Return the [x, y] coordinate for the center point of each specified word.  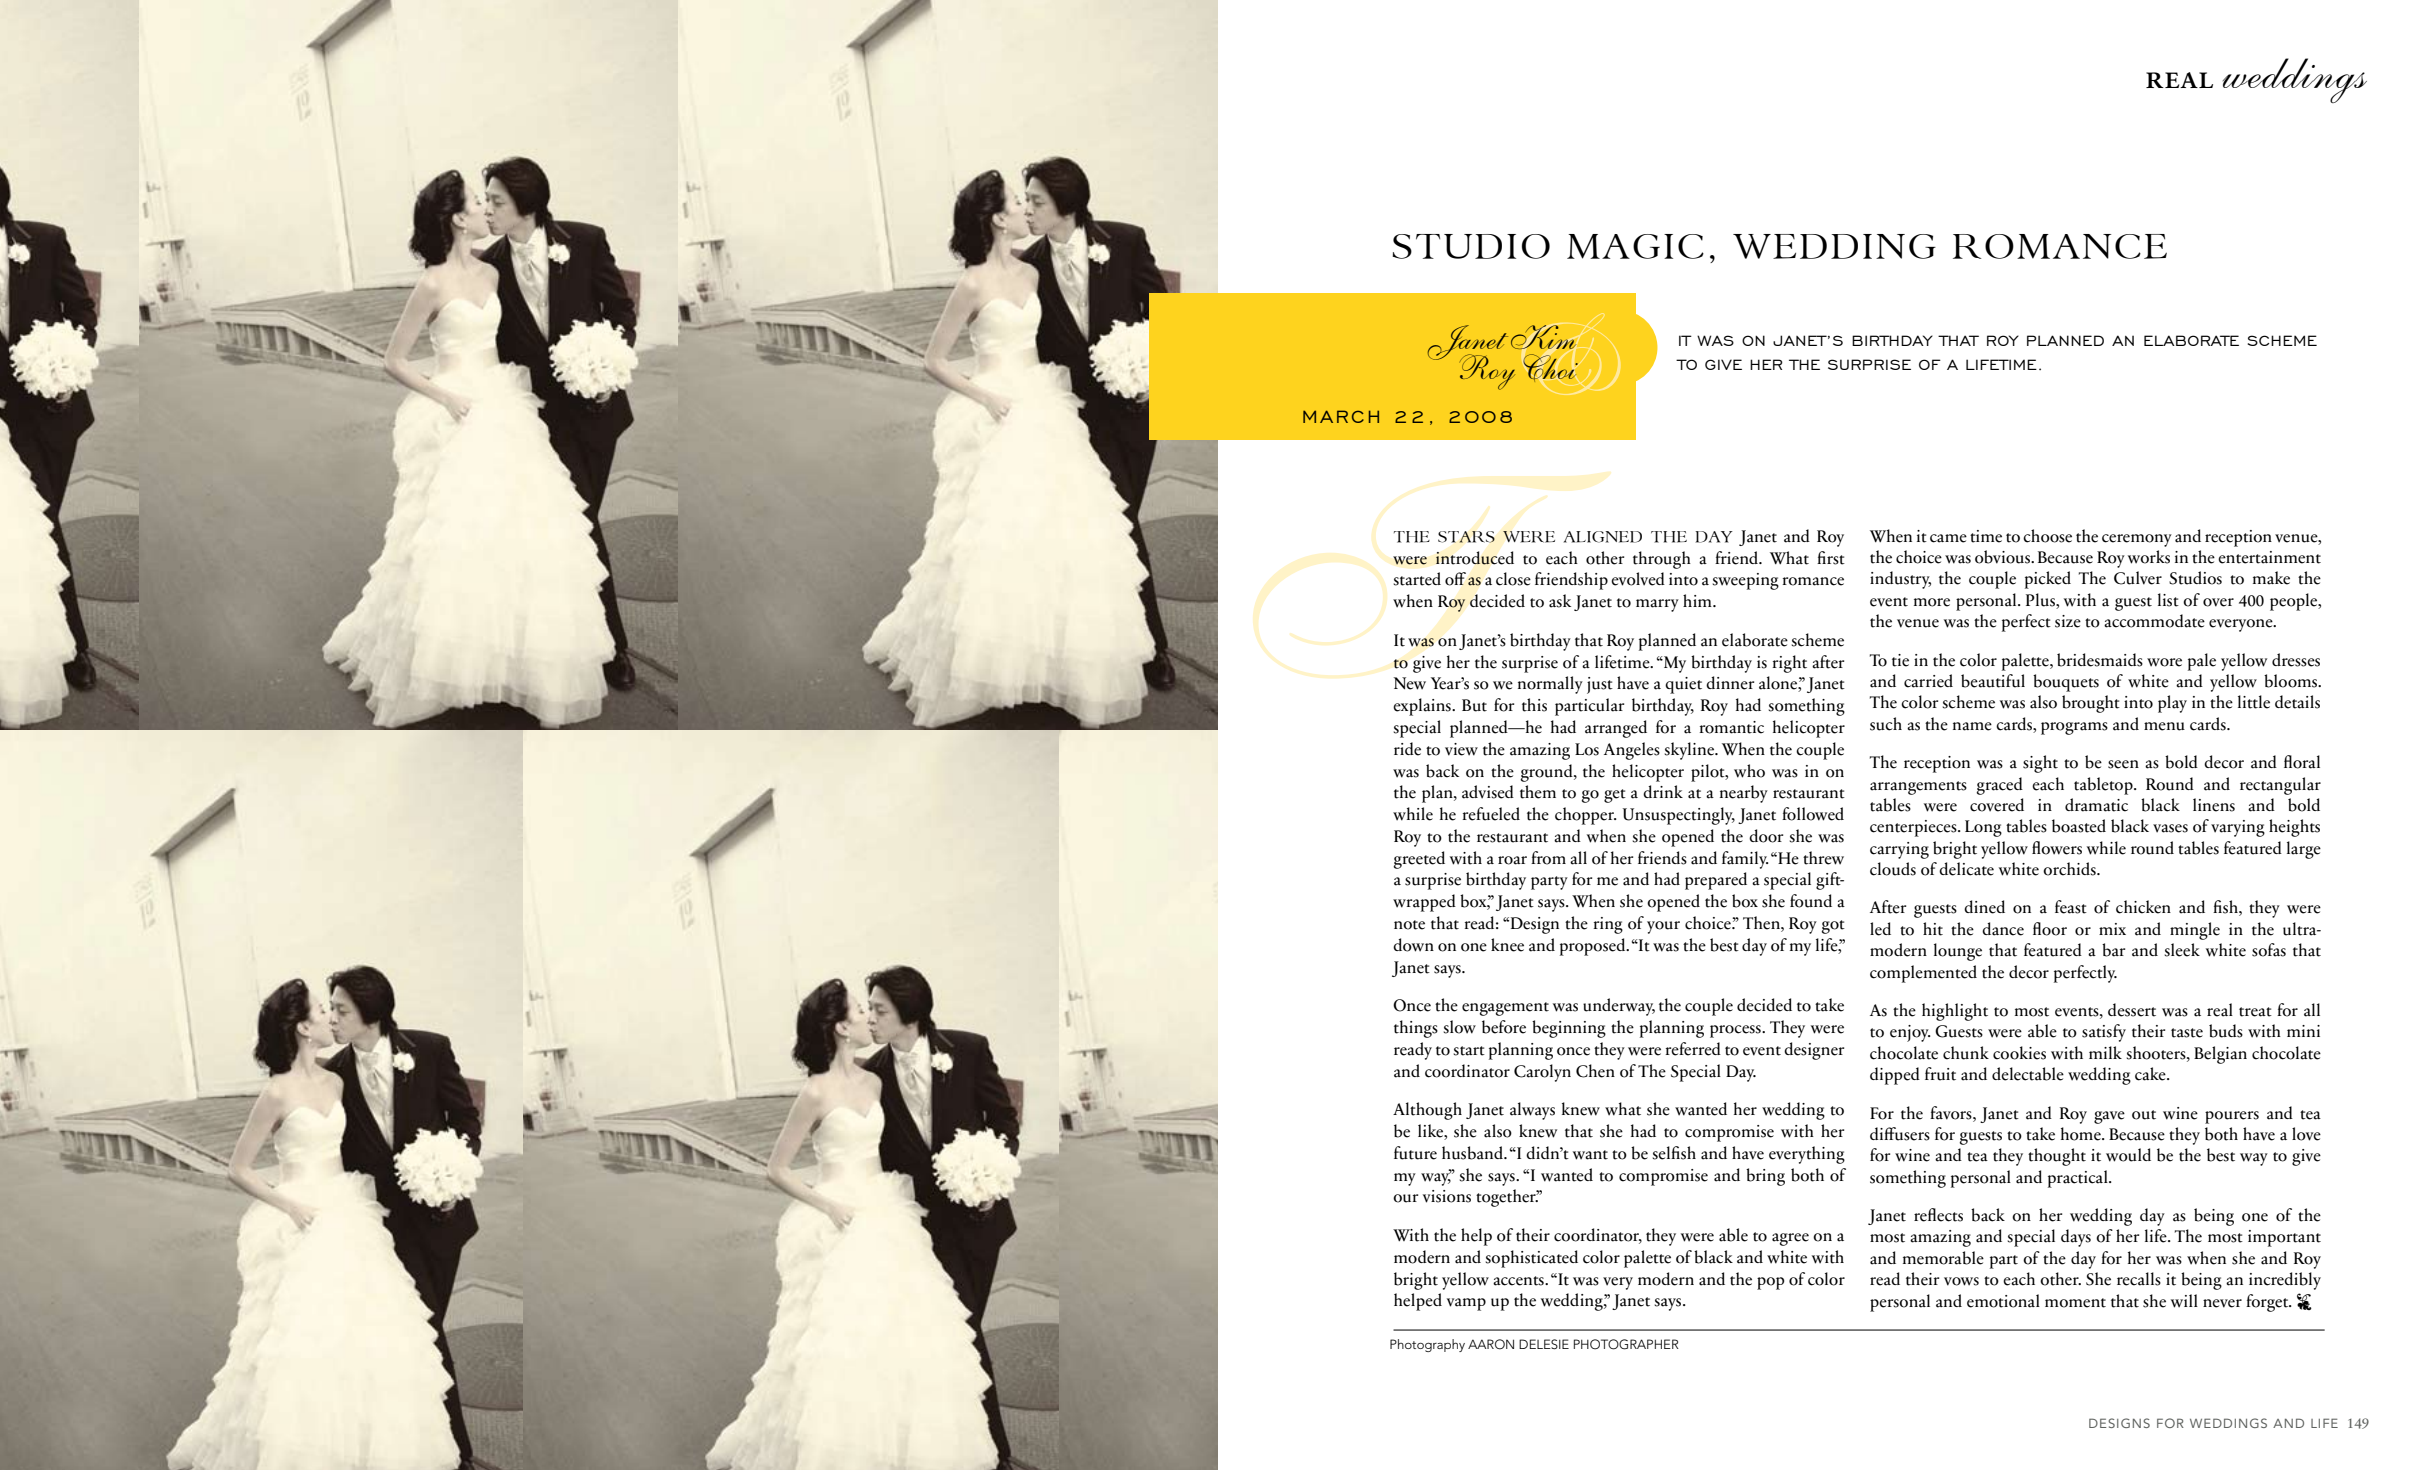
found [1811, 901]
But [1474, 705]
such [1886, 724]
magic [1635, 246]
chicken [2143, 907]
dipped [1895, 1076]
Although [1427, 1111]
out [2144, 1115]
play [2172, 704]
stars [1466, 537]
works [2149, 557]
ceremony [2137, 540]
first [1831, 558]
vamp [1466, 1304]
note [1409, 925]
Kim [1545, 337]
